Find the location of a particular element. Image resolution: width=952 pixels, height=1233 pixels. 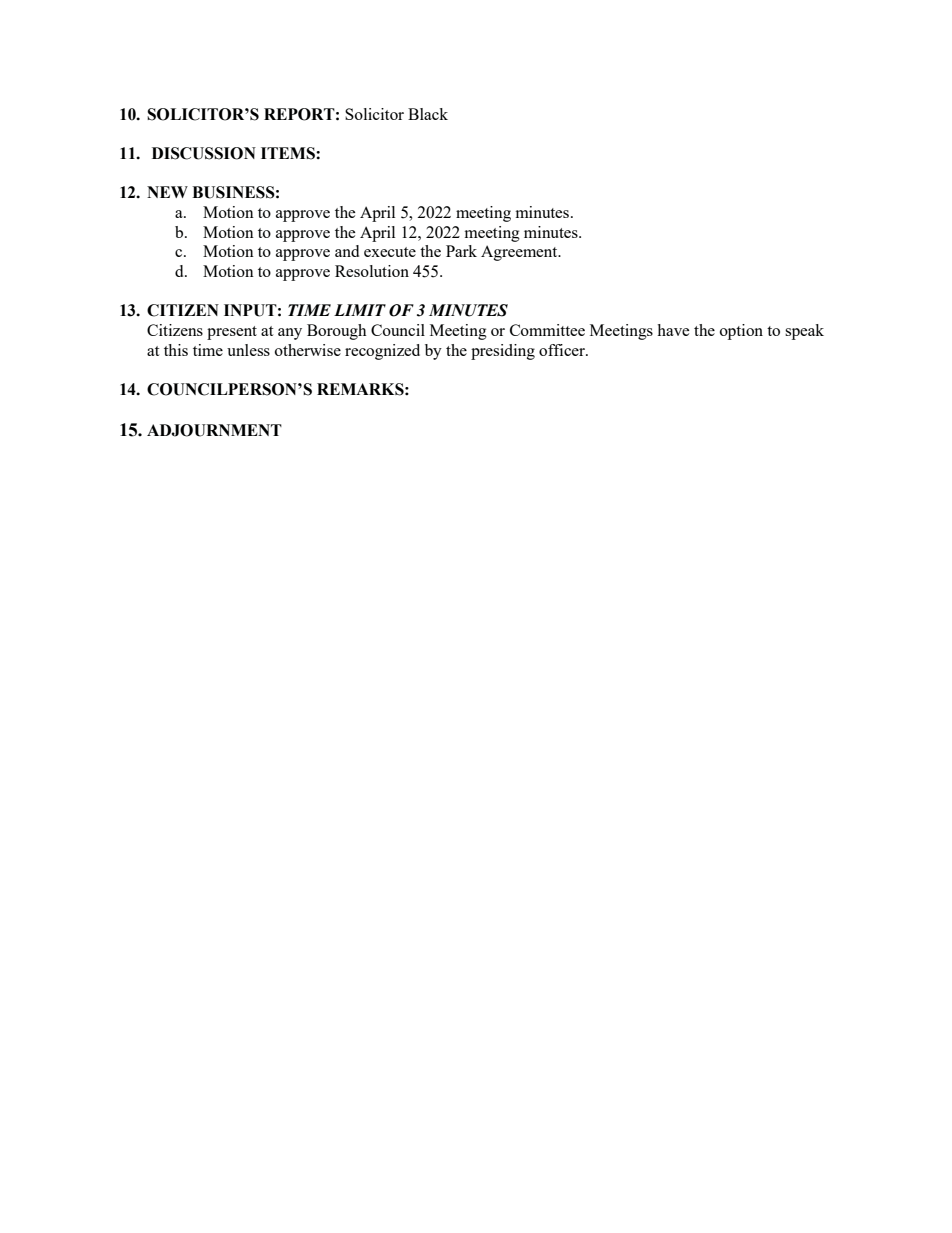

Committee is located at coordinates (547, 330).
